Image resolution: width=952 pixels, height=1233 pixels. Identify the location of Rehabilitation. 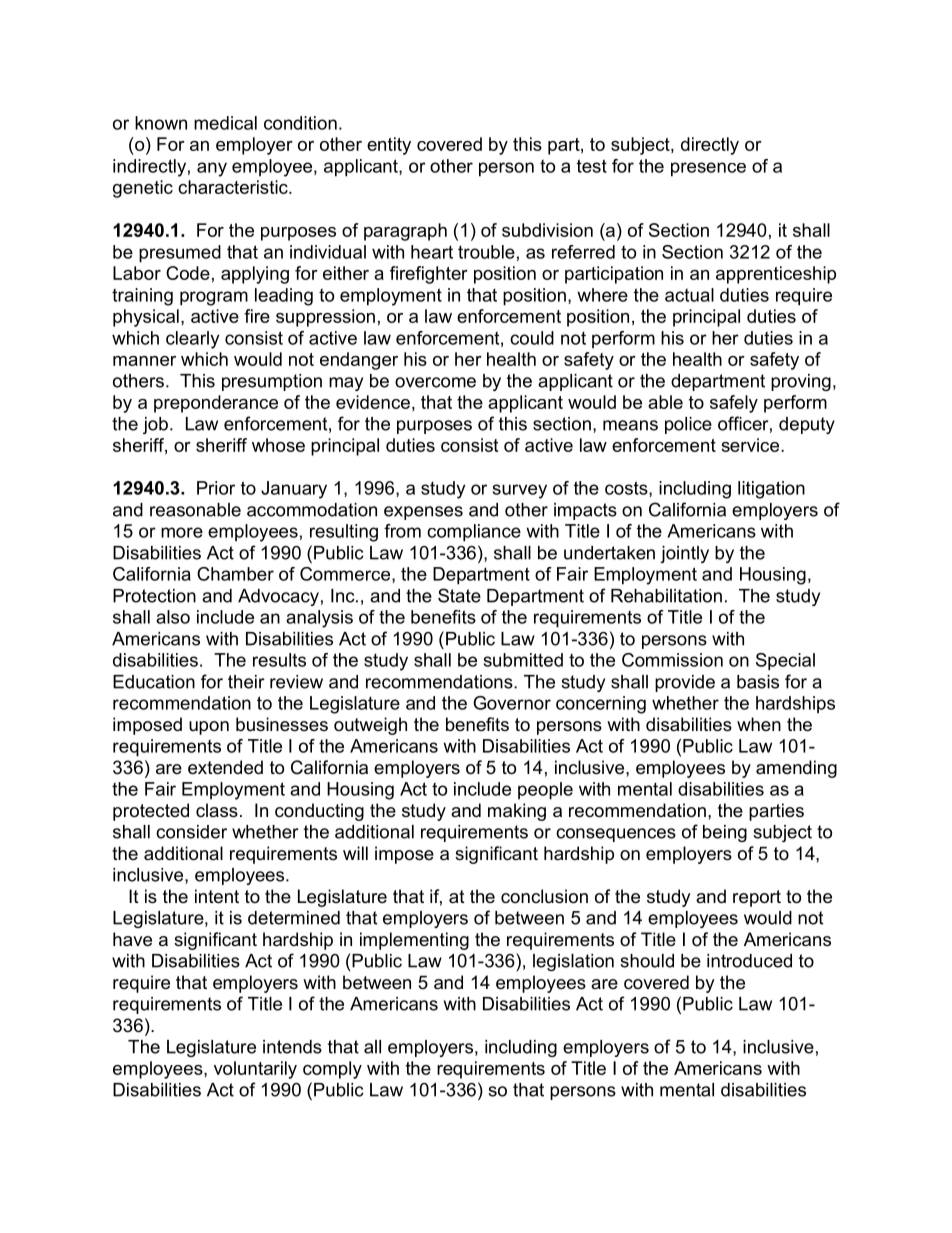
(666, 596).
